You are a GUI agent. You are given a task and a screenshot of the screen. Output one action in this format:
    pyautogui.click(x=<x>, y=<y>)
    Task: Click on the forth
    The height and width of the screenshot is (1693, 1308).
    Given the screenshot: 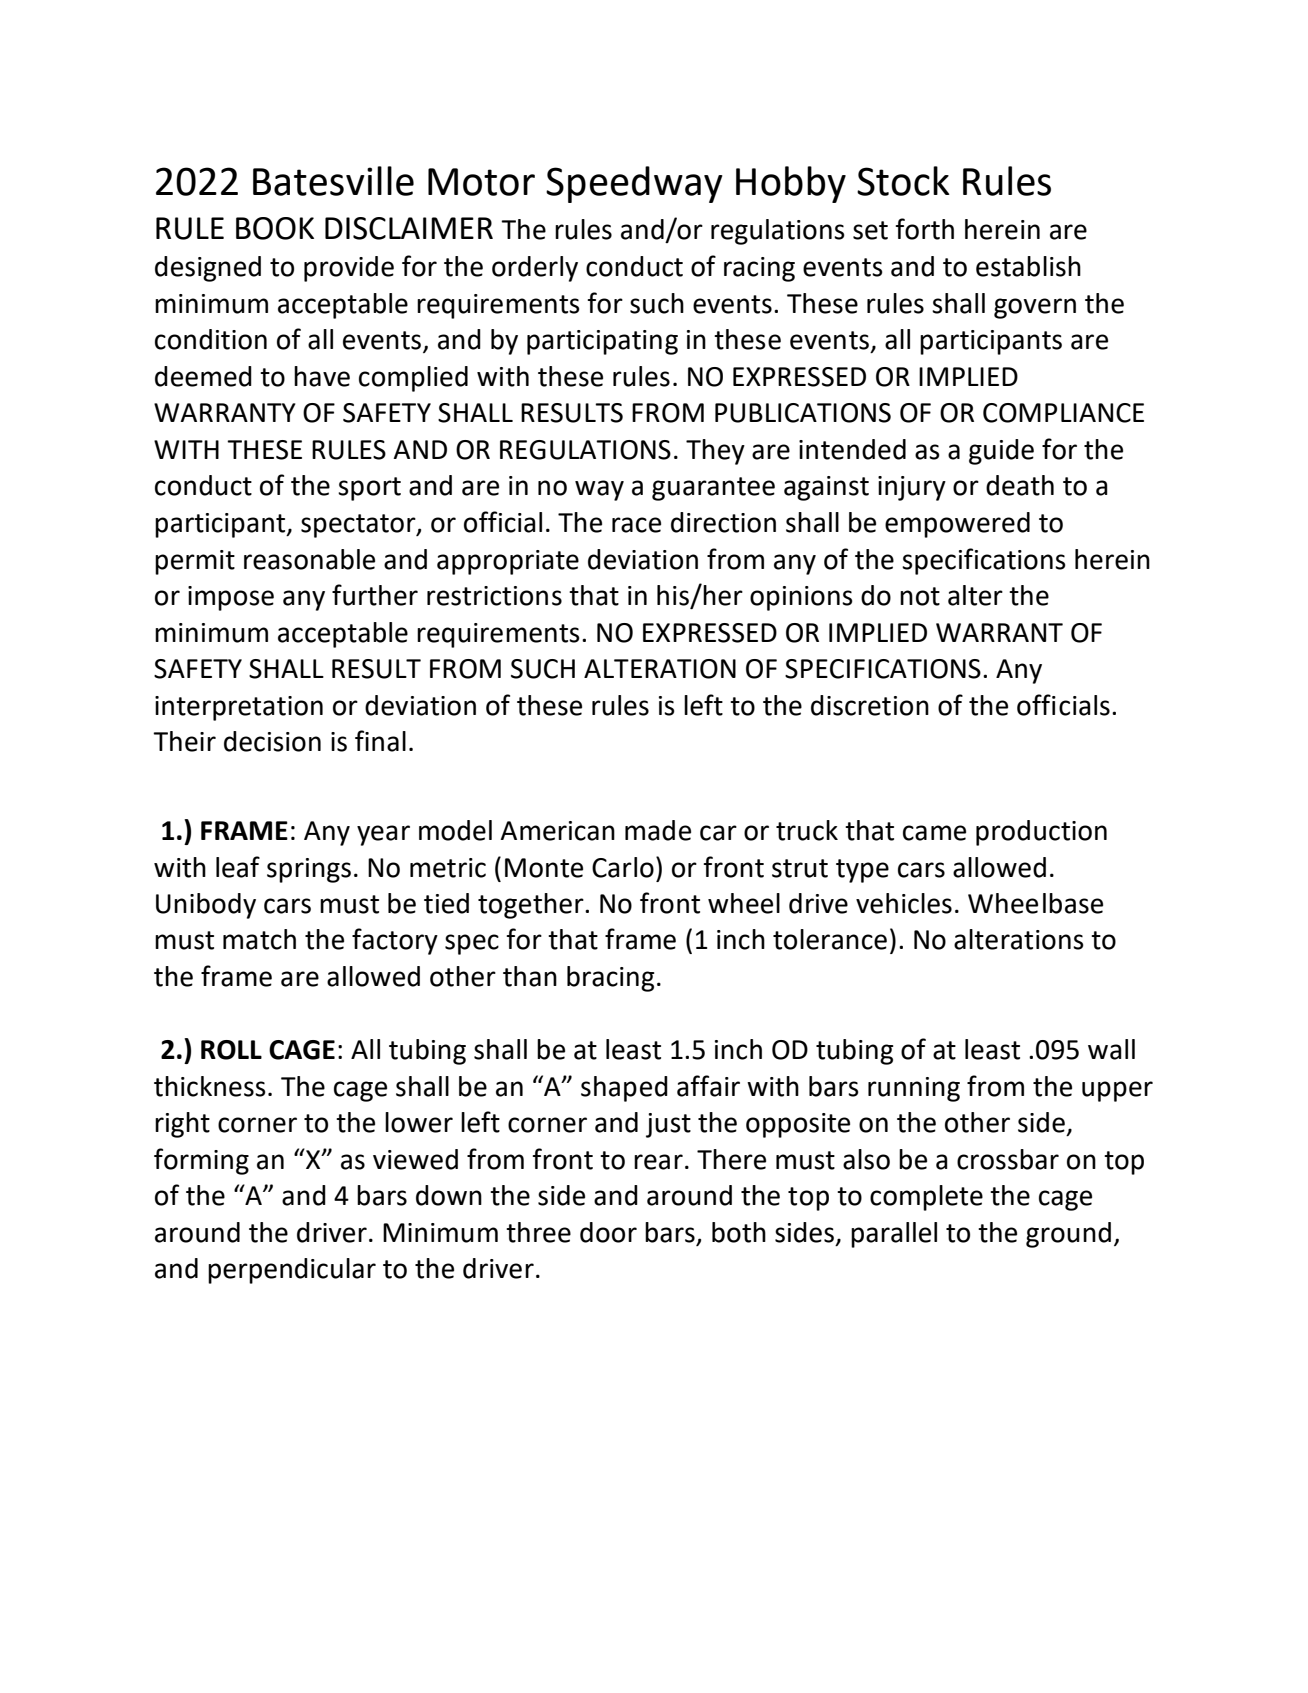 What is the action you would take?
    pyautogui.click(x=924, y=229)
